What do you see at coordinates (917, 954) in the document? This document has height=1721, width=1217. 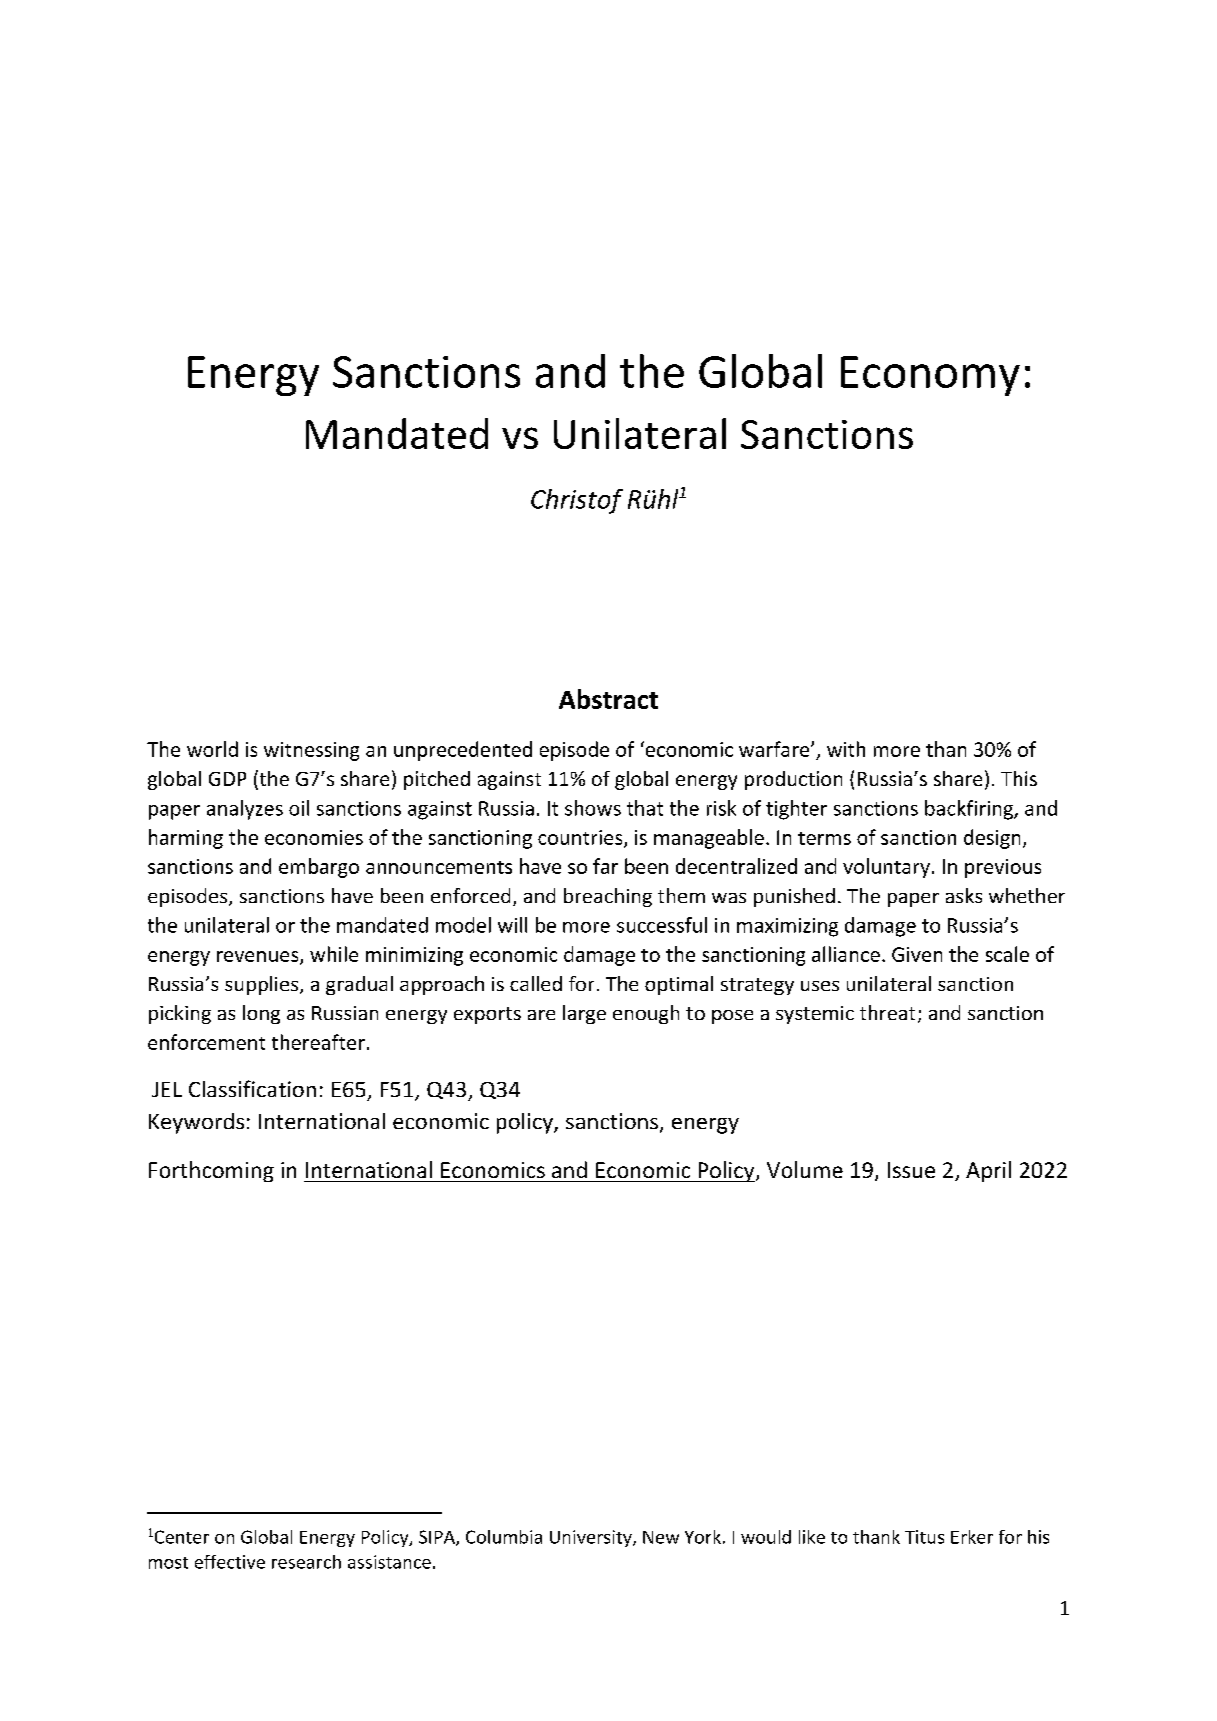 I see `Given` at bounding box center [917, 954].
